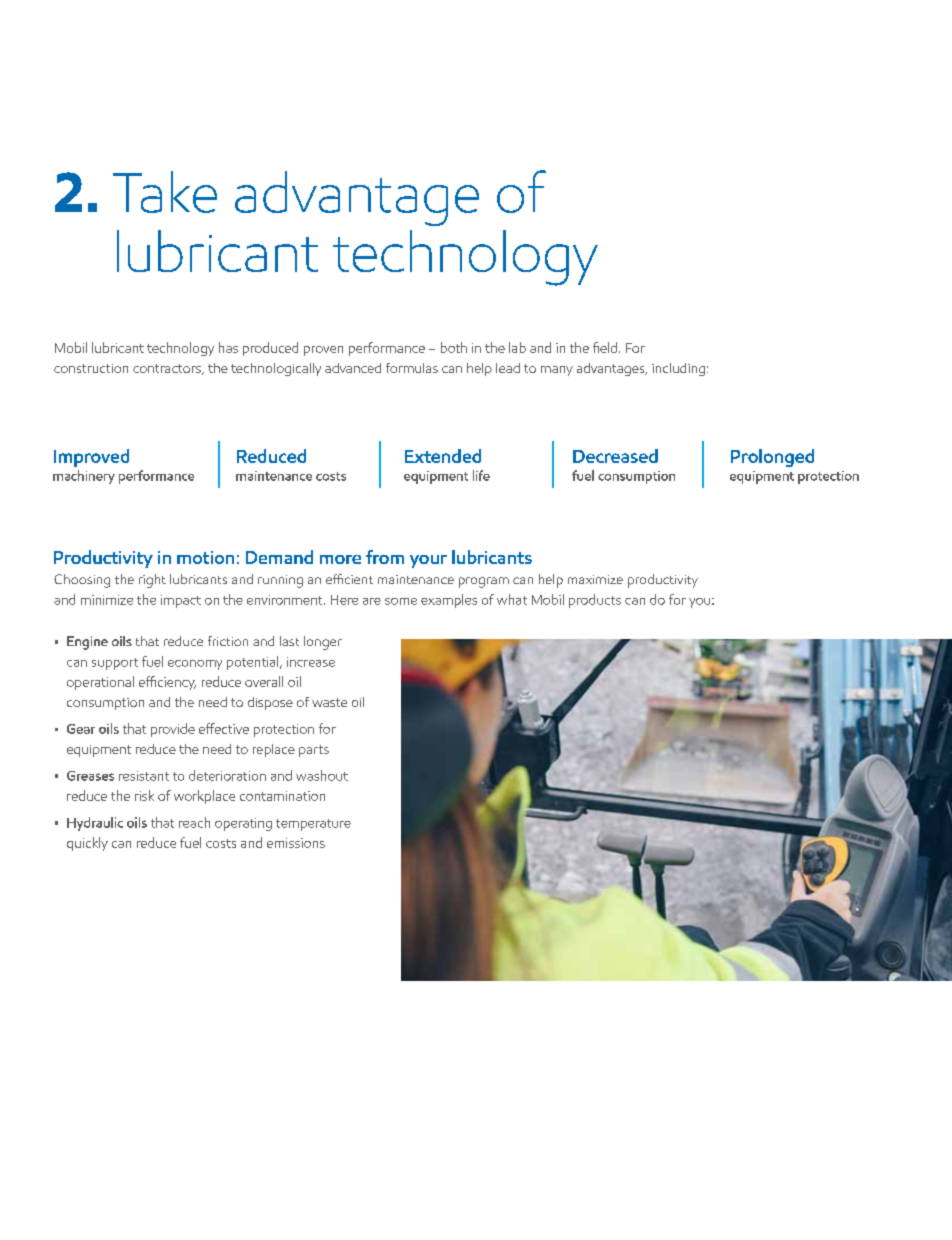 This screenshot has height=1240, width=952. What do you see at coordinates (168, 369) in the screenshot?
I see `contractors` at bounding box center [168, 369].
